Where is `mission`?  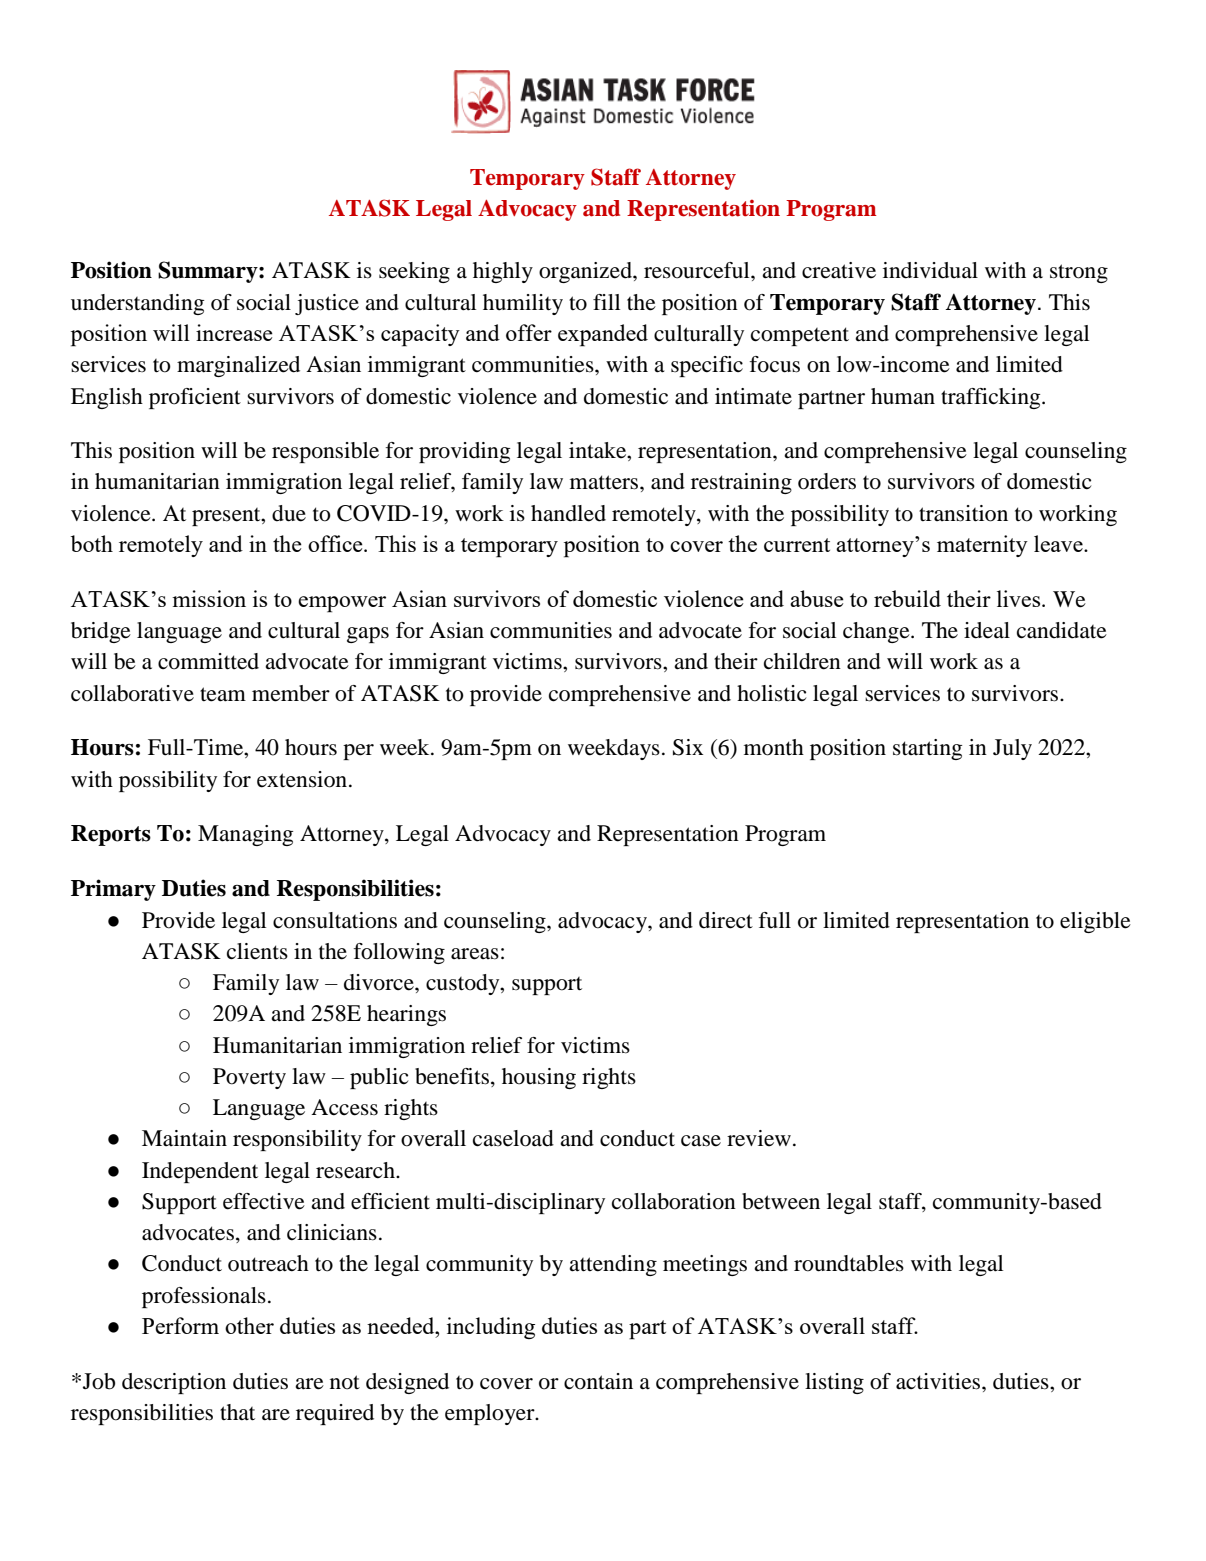
mission is located at coordinates (209, 598).
